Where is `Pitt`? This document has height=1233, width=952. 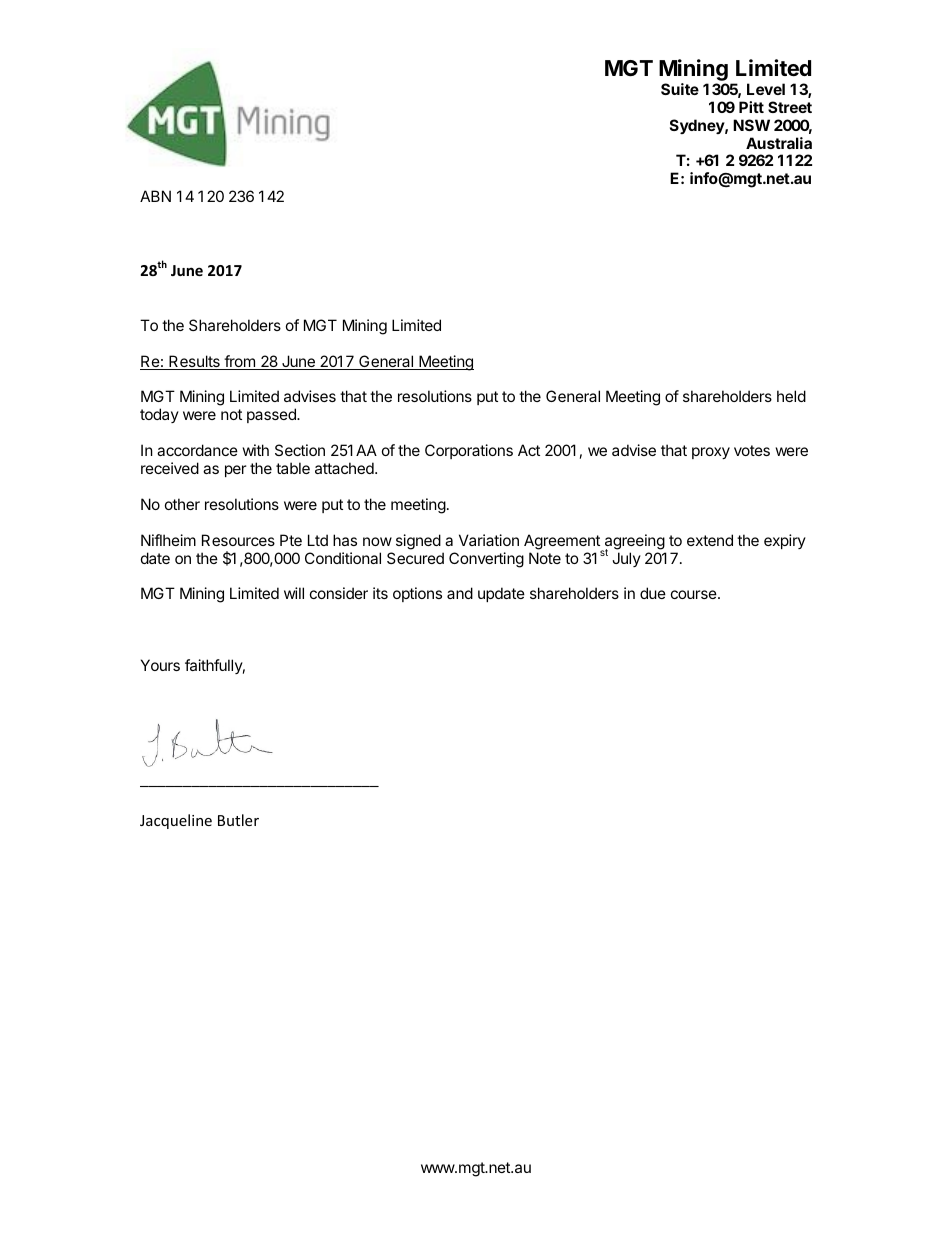
Pitt is located at coordinates (751, 107).
